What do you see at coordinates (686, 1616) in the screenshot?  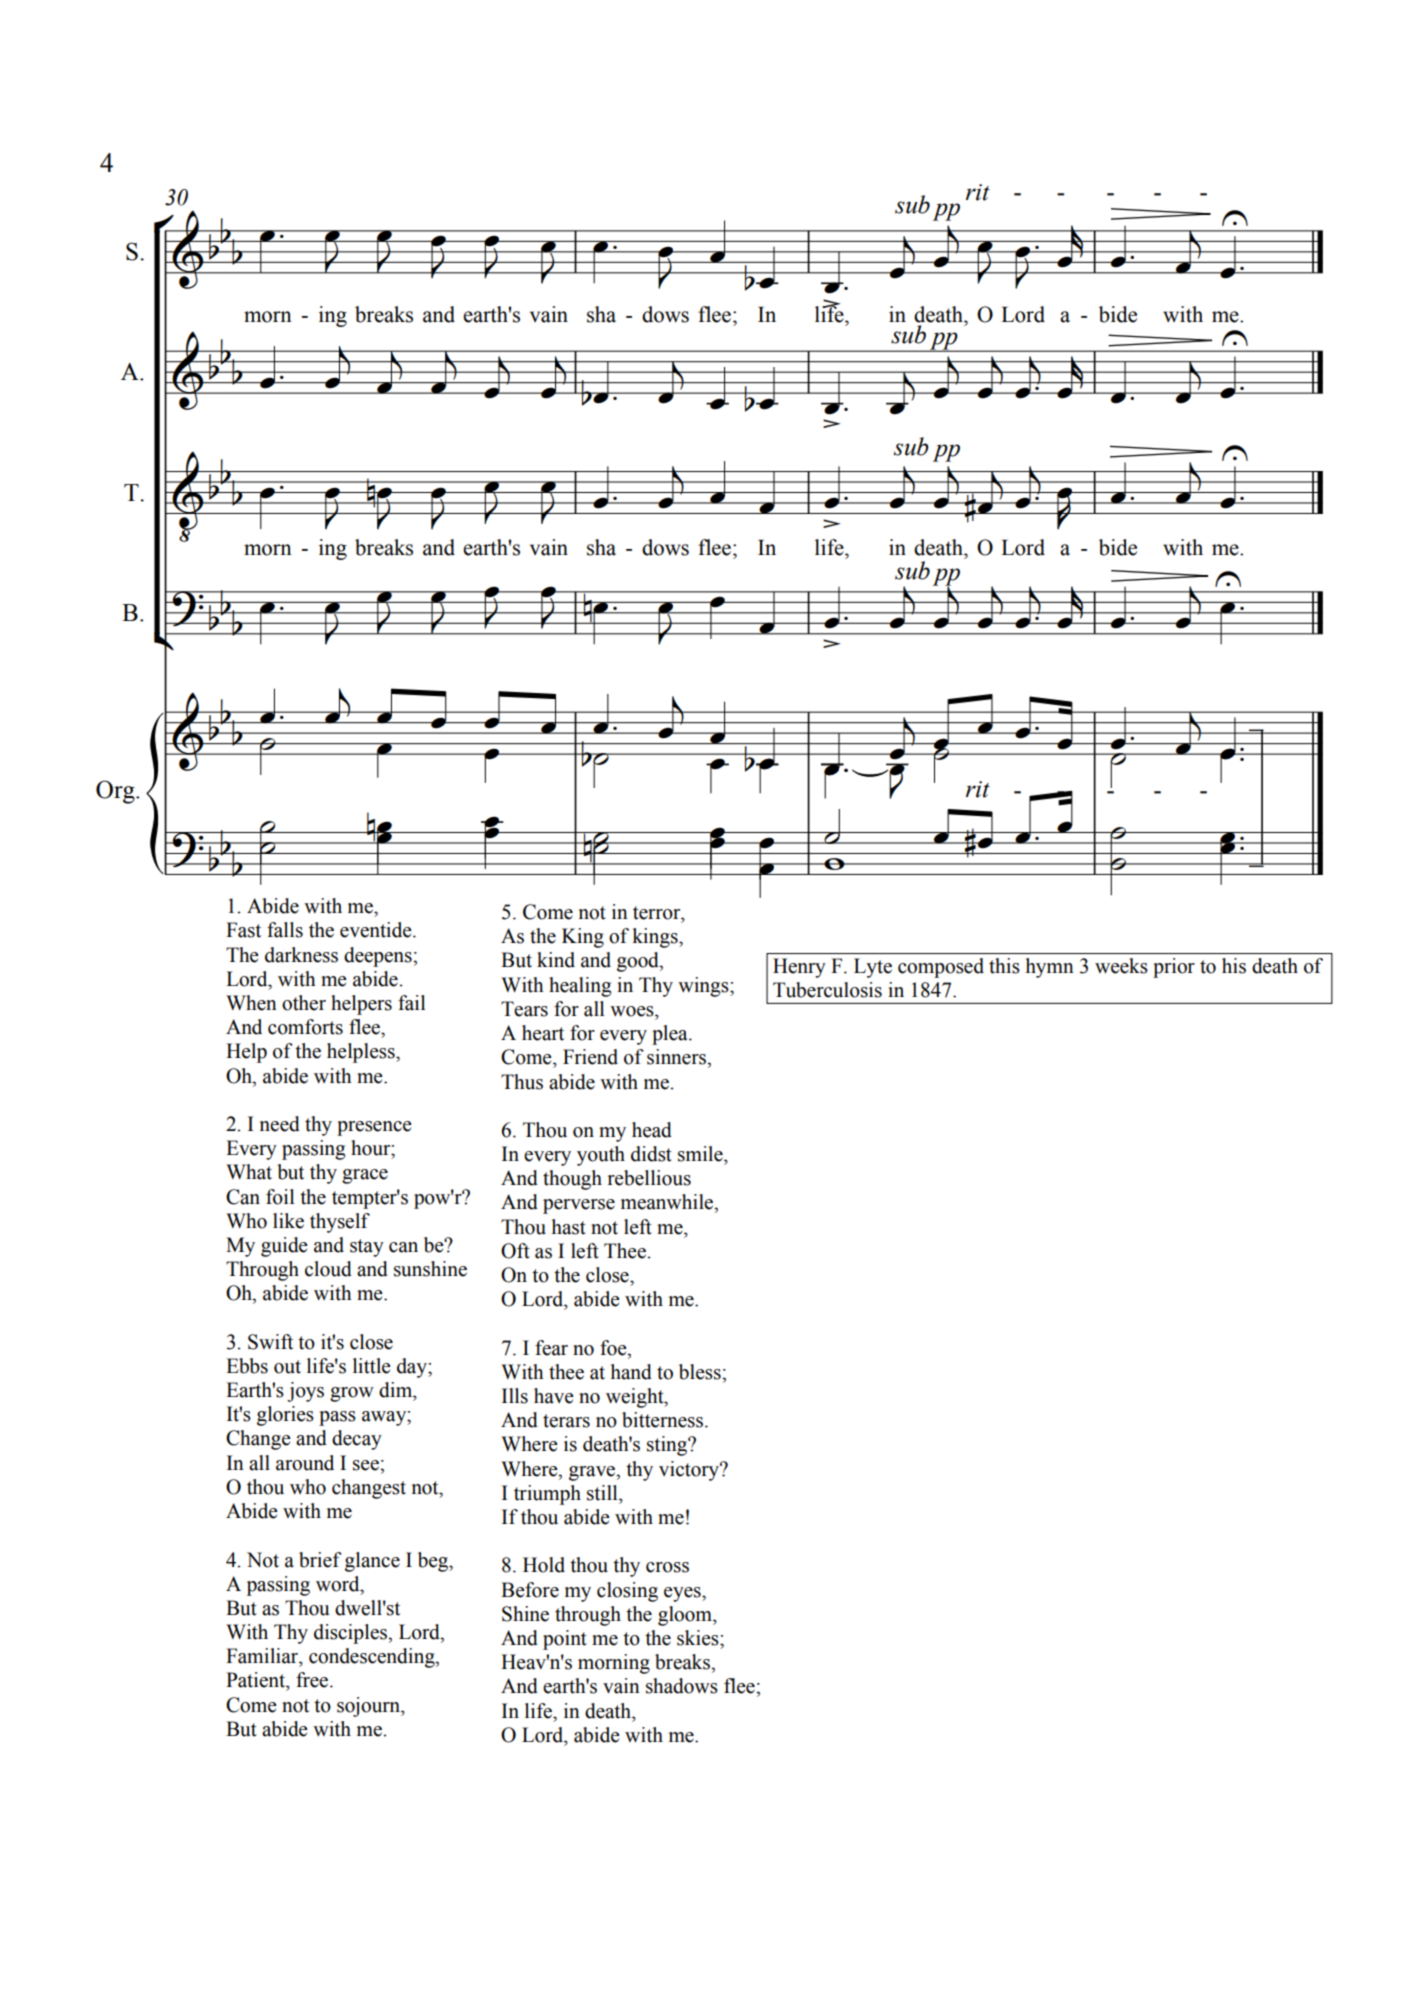 I see `gloom` at bounding box center [686, 1616].
